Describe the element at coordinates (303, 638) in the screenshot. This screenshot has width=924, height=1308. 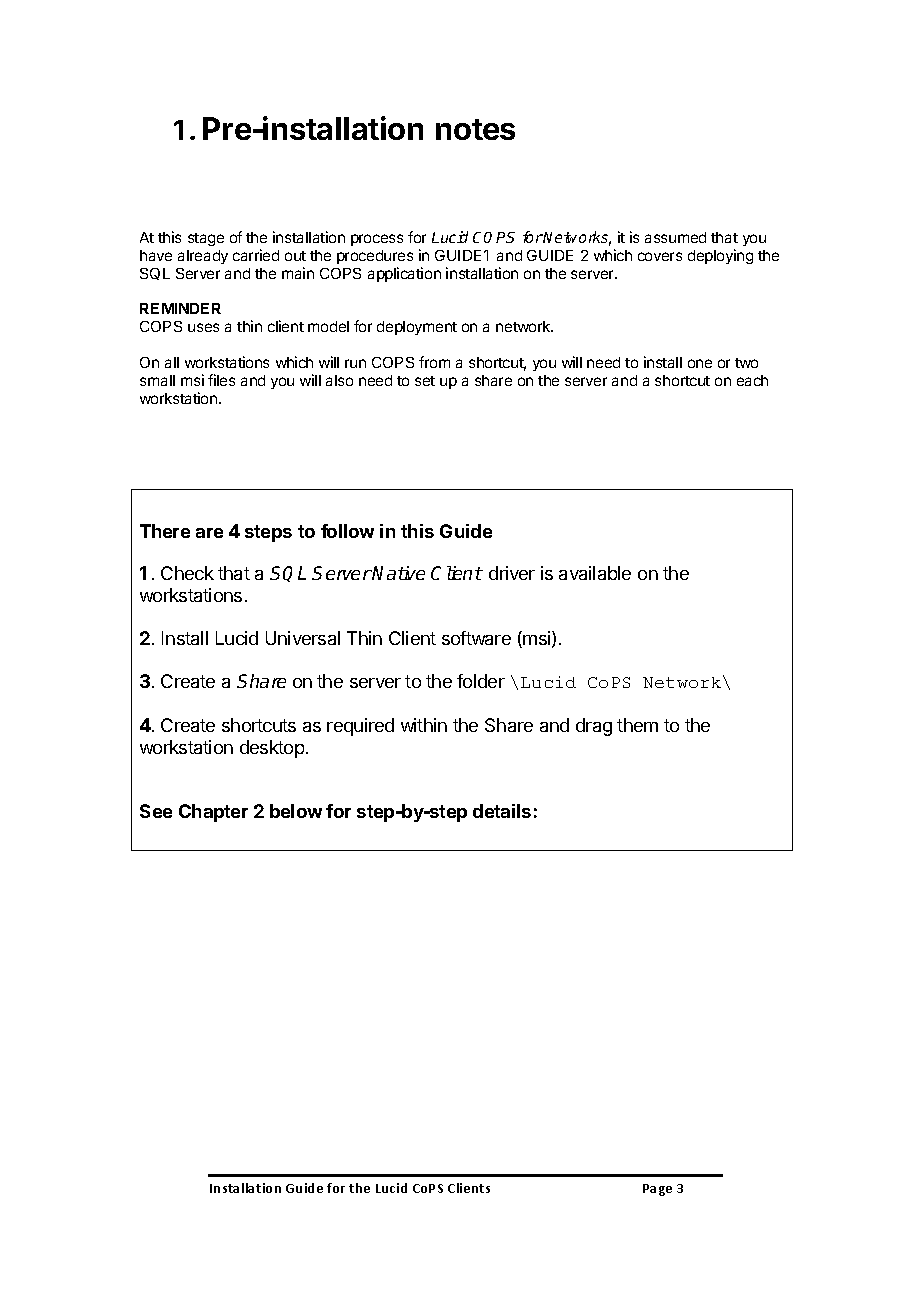
I see `Universal` at that location.
